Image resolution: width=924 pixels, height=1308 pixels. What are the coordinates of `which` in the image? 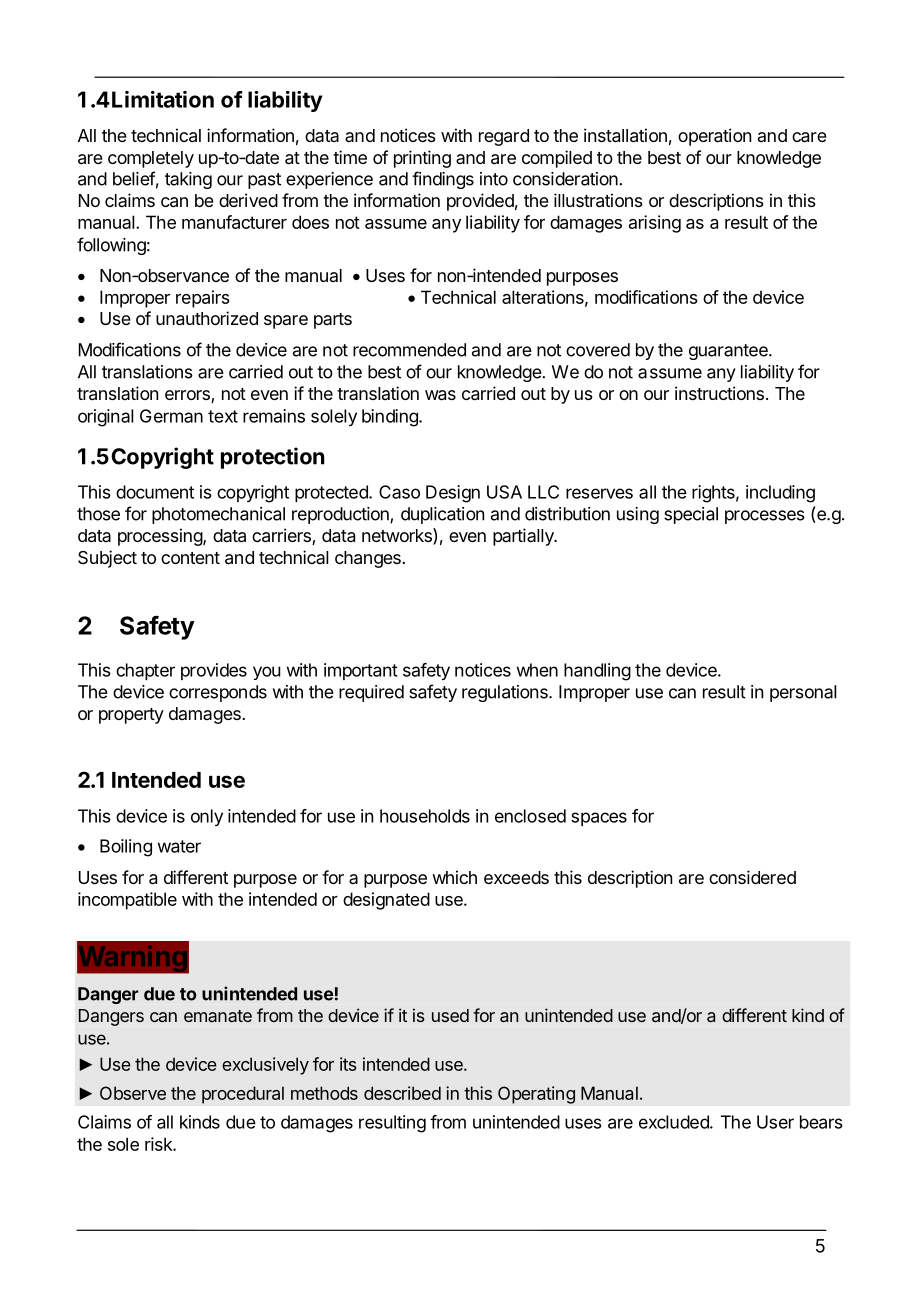 It's located at (454, 877).
